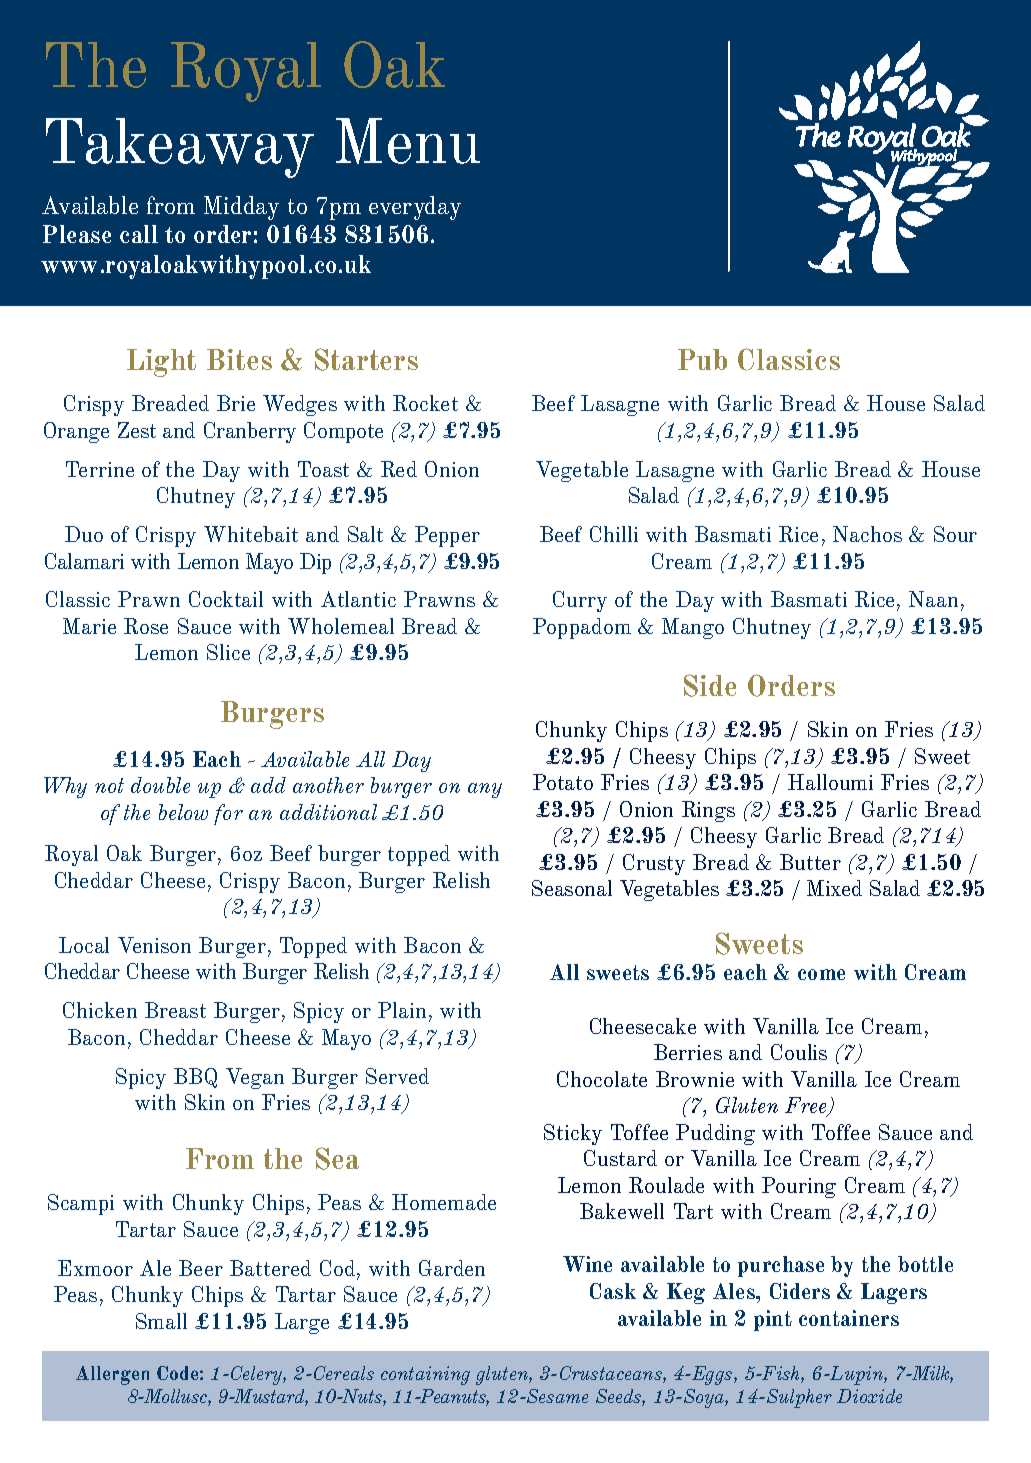 The image size is (1031, 1463). What do you see at coordinates (702, 359) in the document?
I see `Pub` at bounding box center [702, 359].
